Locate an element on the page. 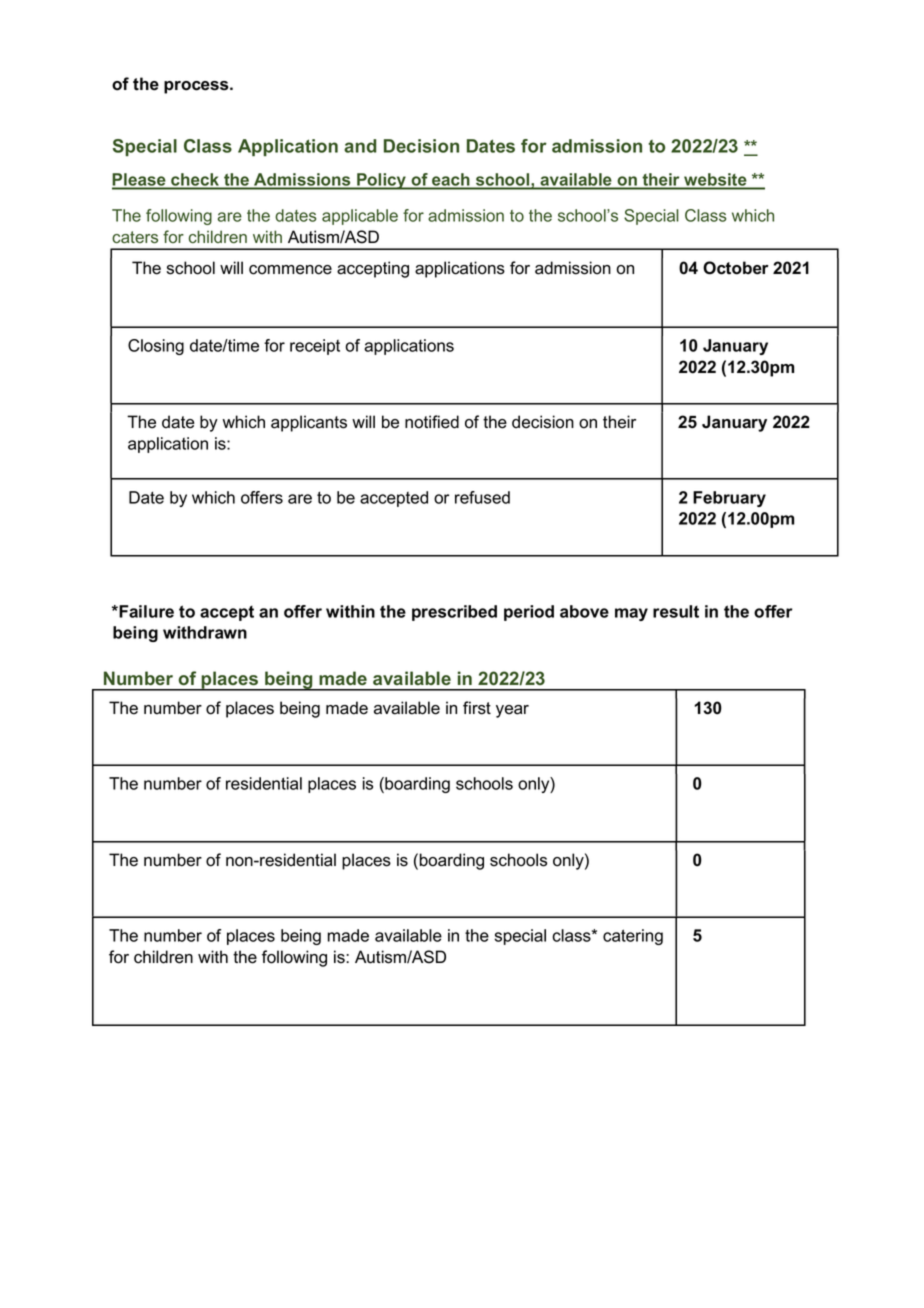 The width and height of the document is (924, 1308). February is located at coordinates (729, 499).
